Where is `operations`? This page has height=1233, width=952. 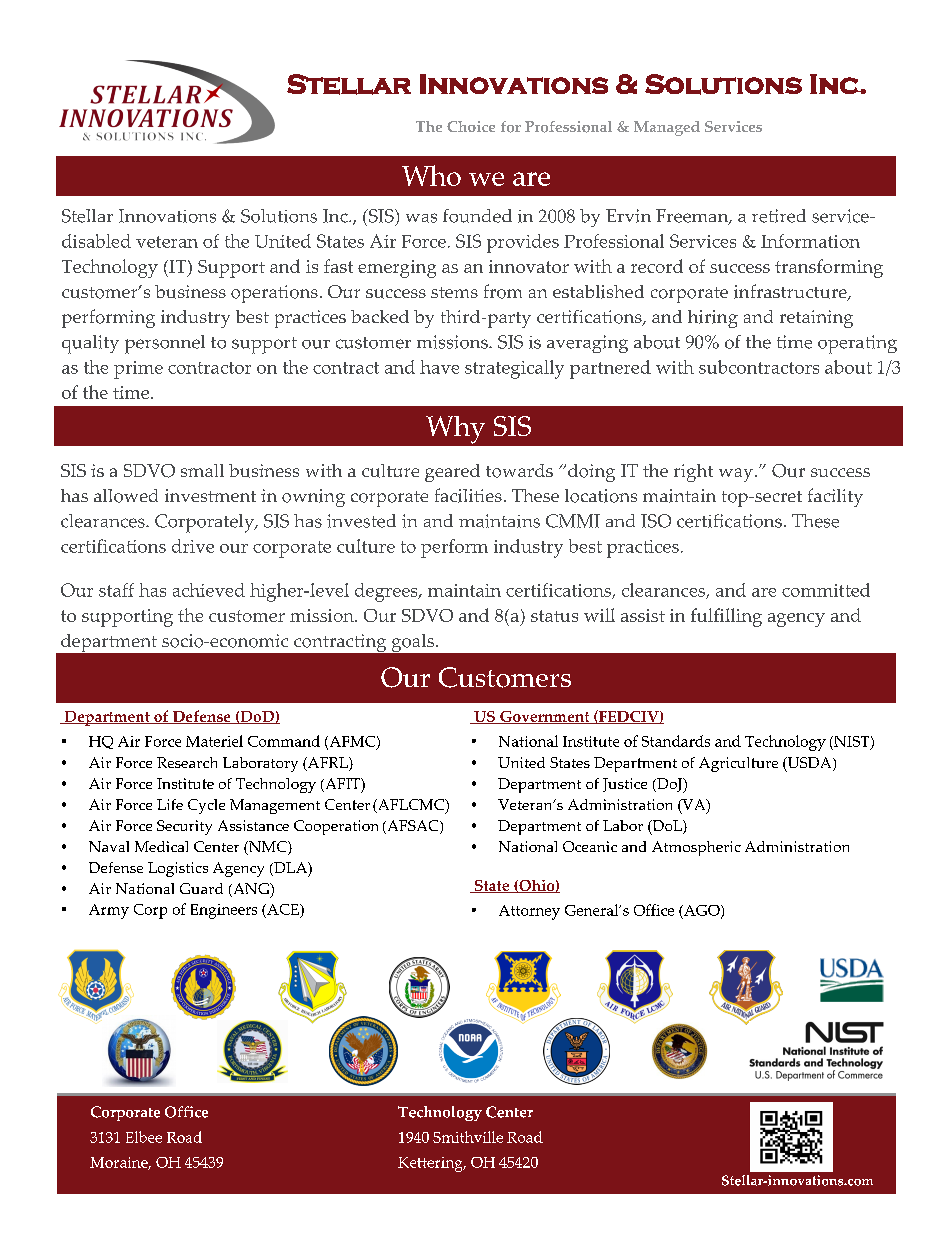
operations is located at coordinates (274, 294).
